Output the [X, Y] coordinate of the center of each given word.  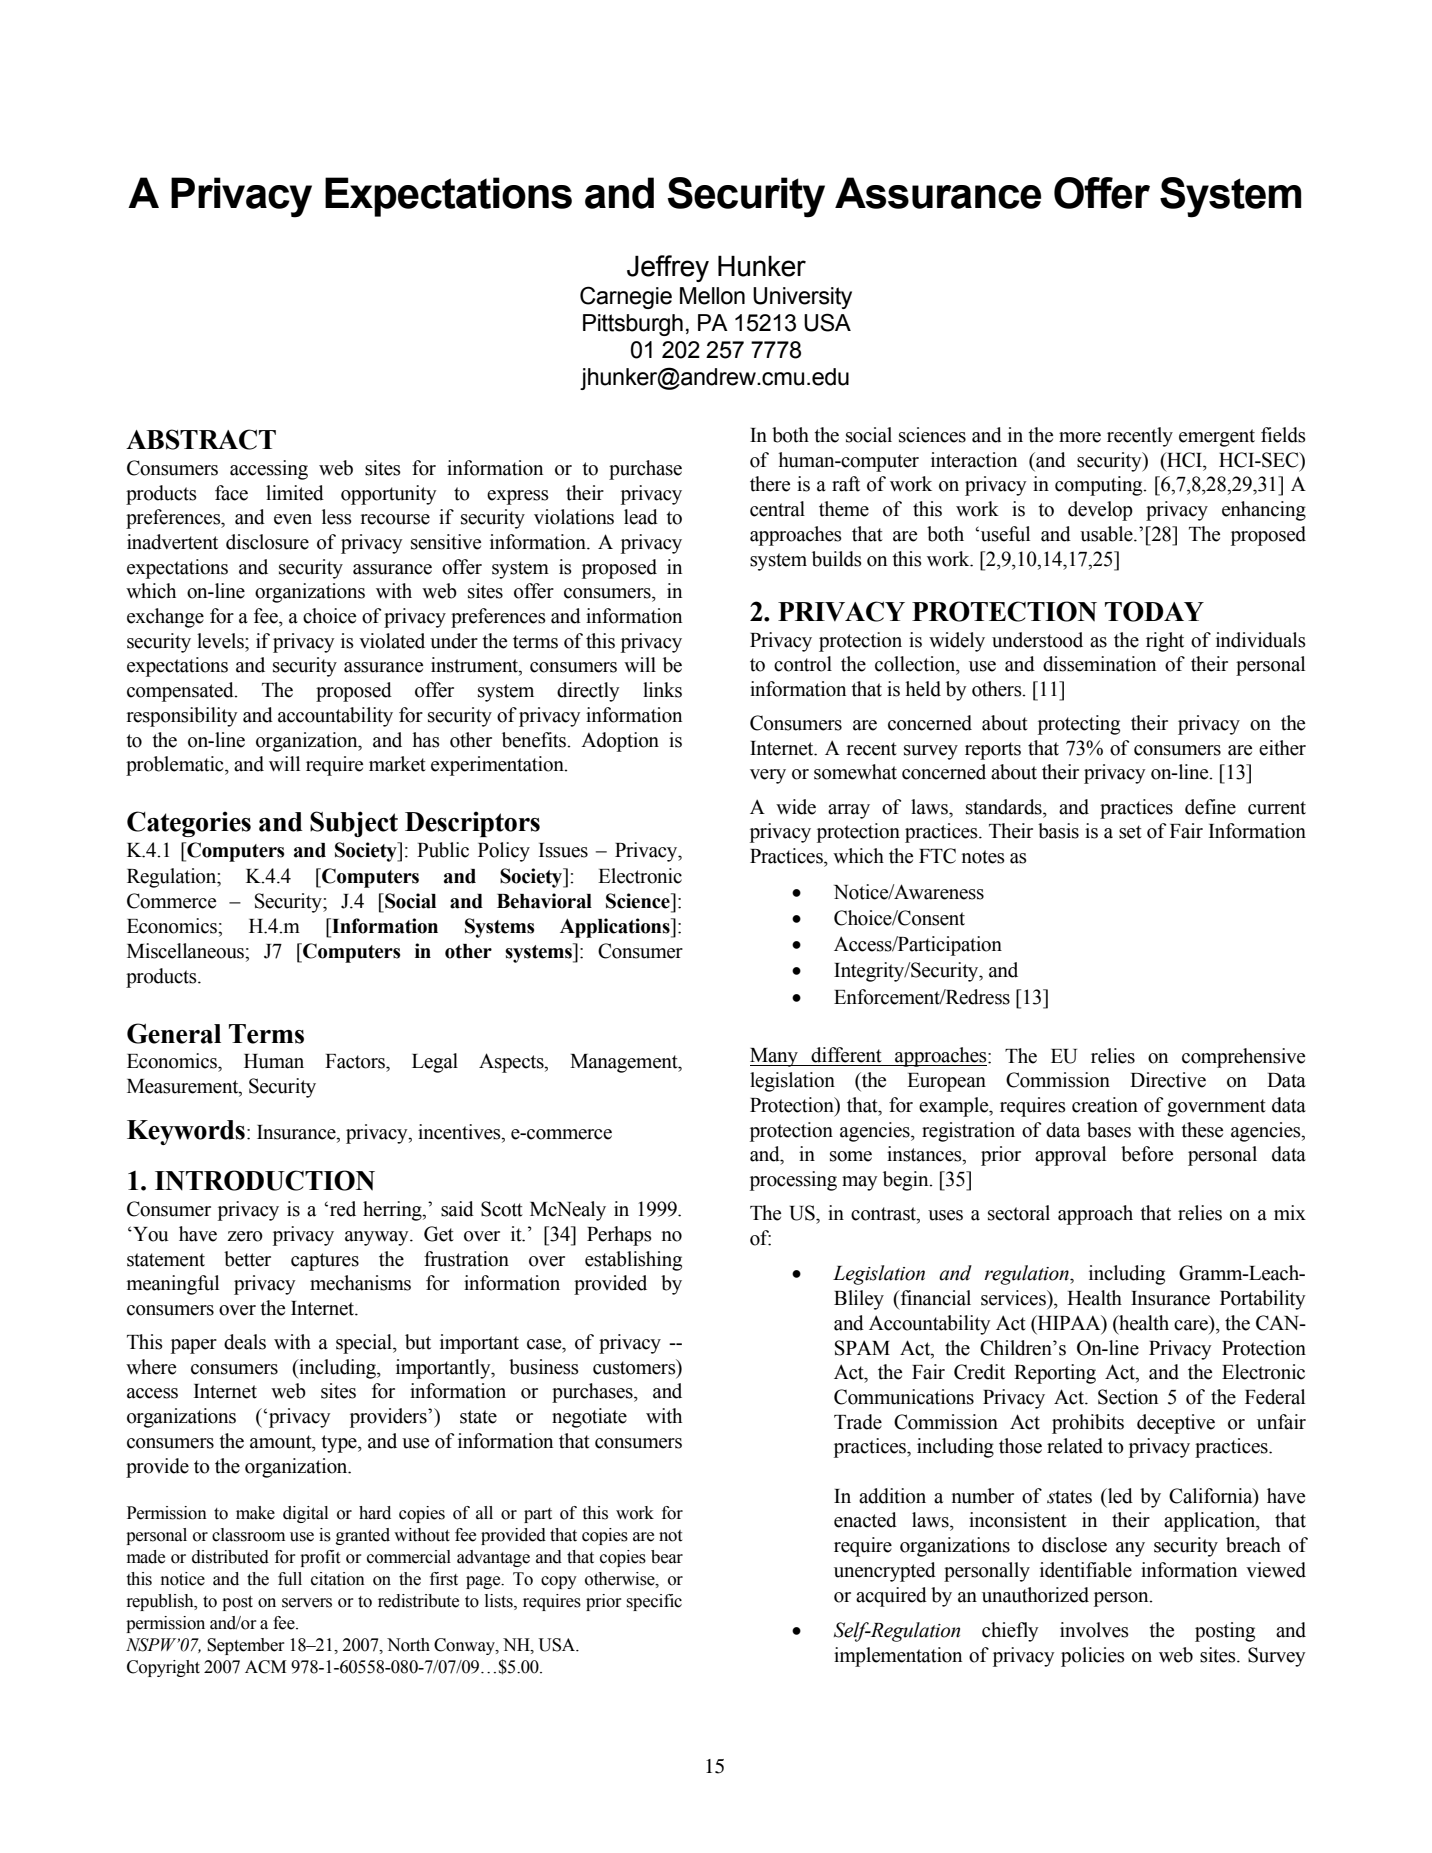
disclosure [267, 542]
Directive [1168, 1080]
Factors [356, 1061]
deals [245, 1342]
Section [1128, 1397]
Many [775, 1057]
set [1130, 832]
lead [641, 517]
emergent [1217, 438]
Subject [354, 824]
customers [635, 1367]
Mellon [712, 296]
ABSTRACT [201, 439]
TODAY [1154, 611]
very [768, 776]
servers [307, 1603]
